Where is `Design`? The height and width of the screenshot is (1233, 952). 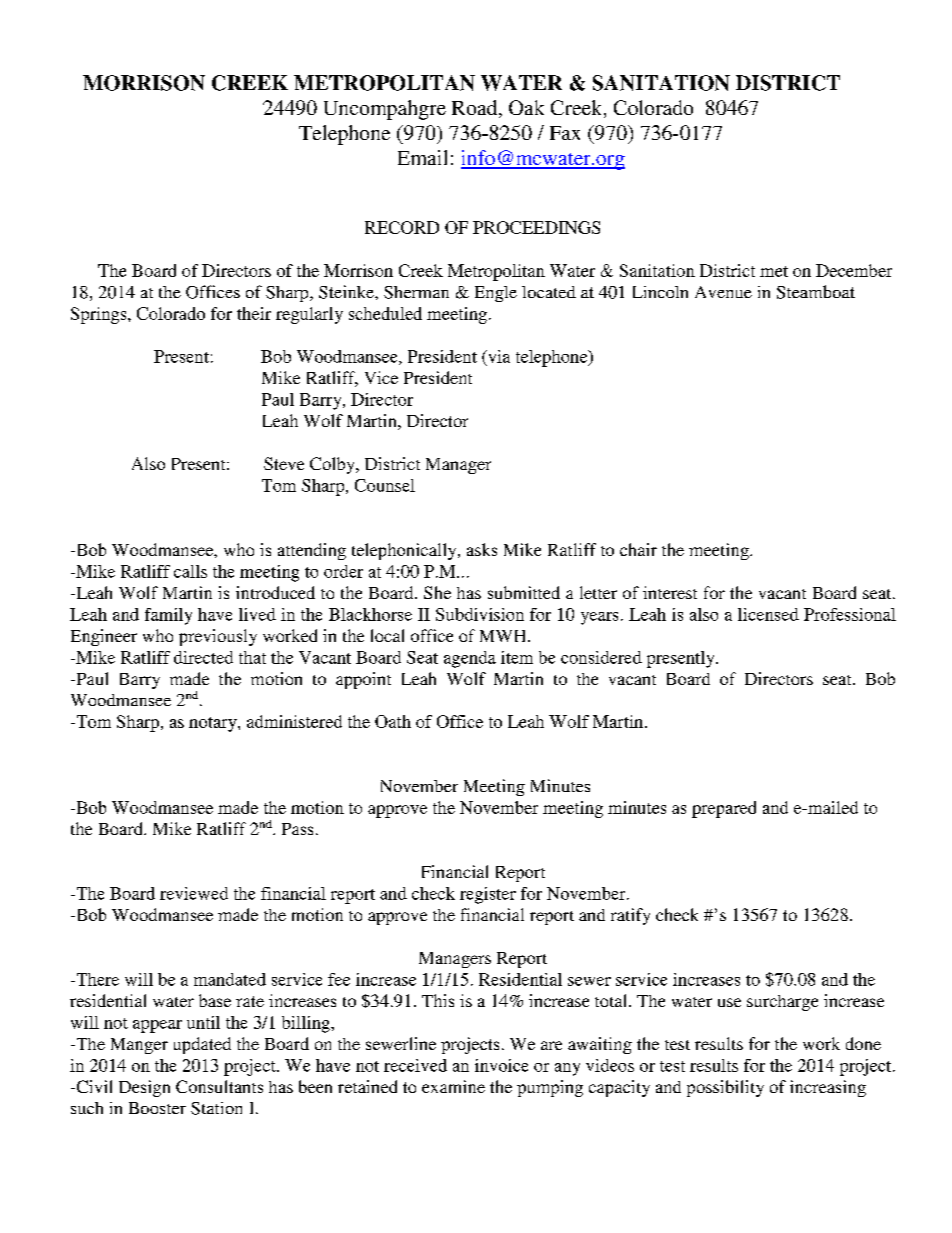
Design is located at coordinates (144, 1088).
